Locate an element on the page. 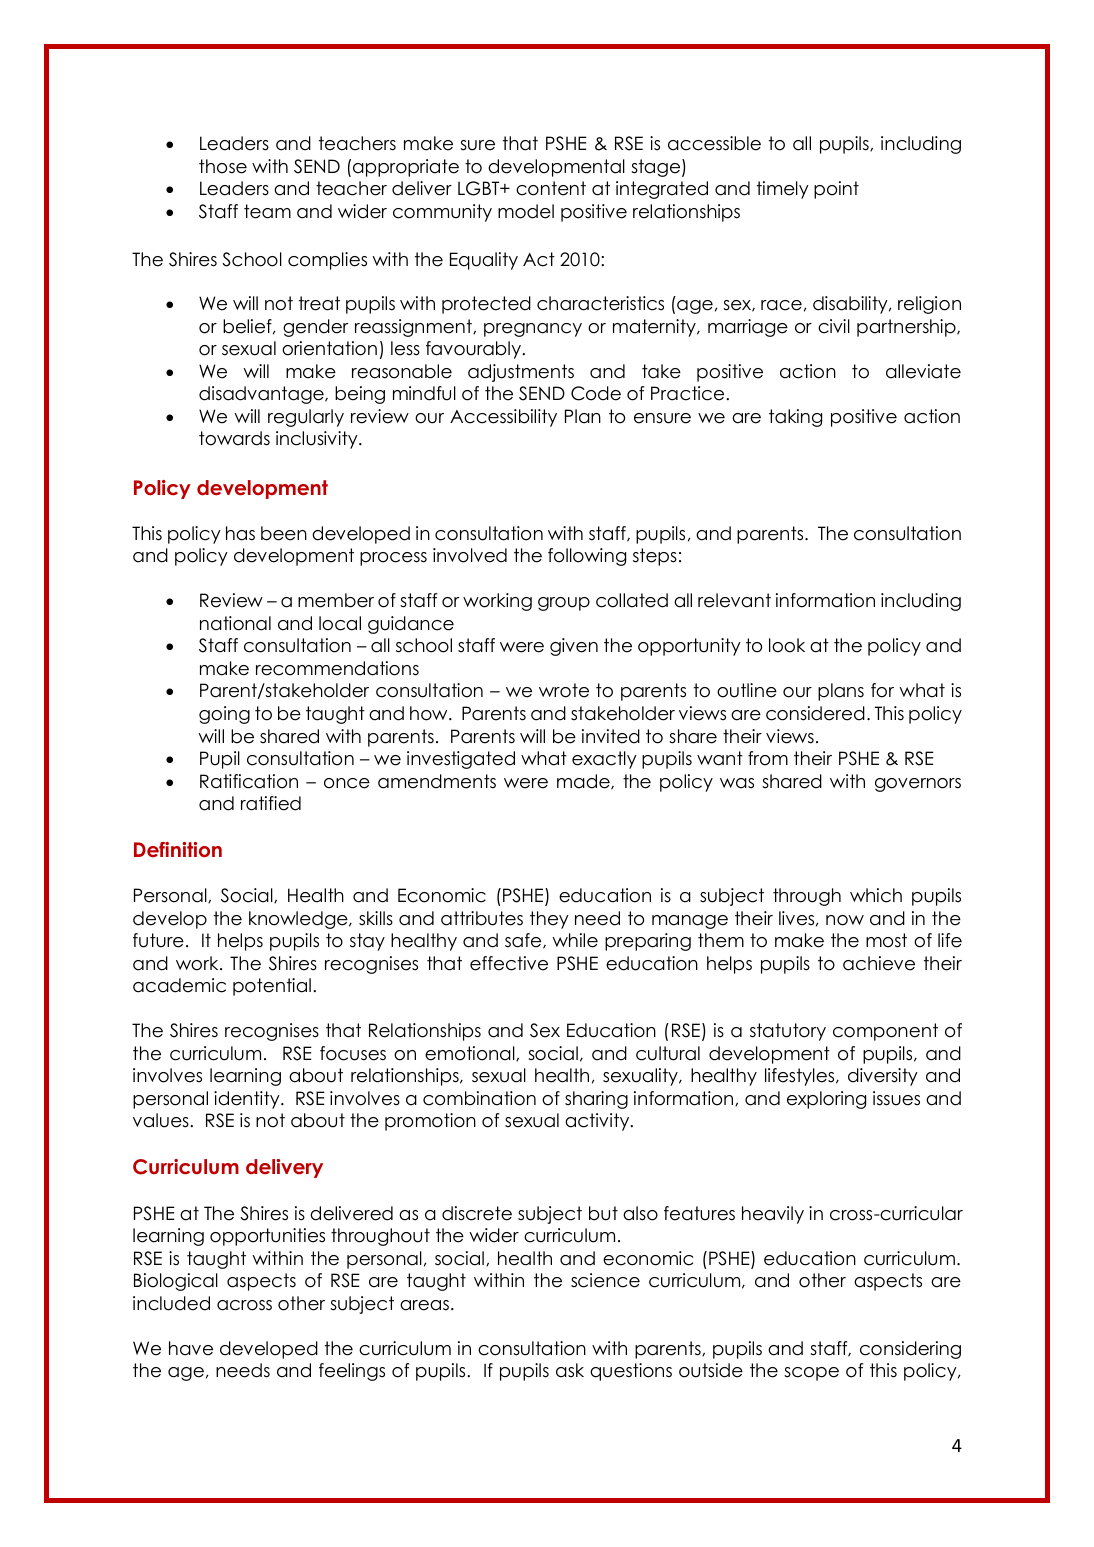  ask is located at coordinates (570, 1370).
